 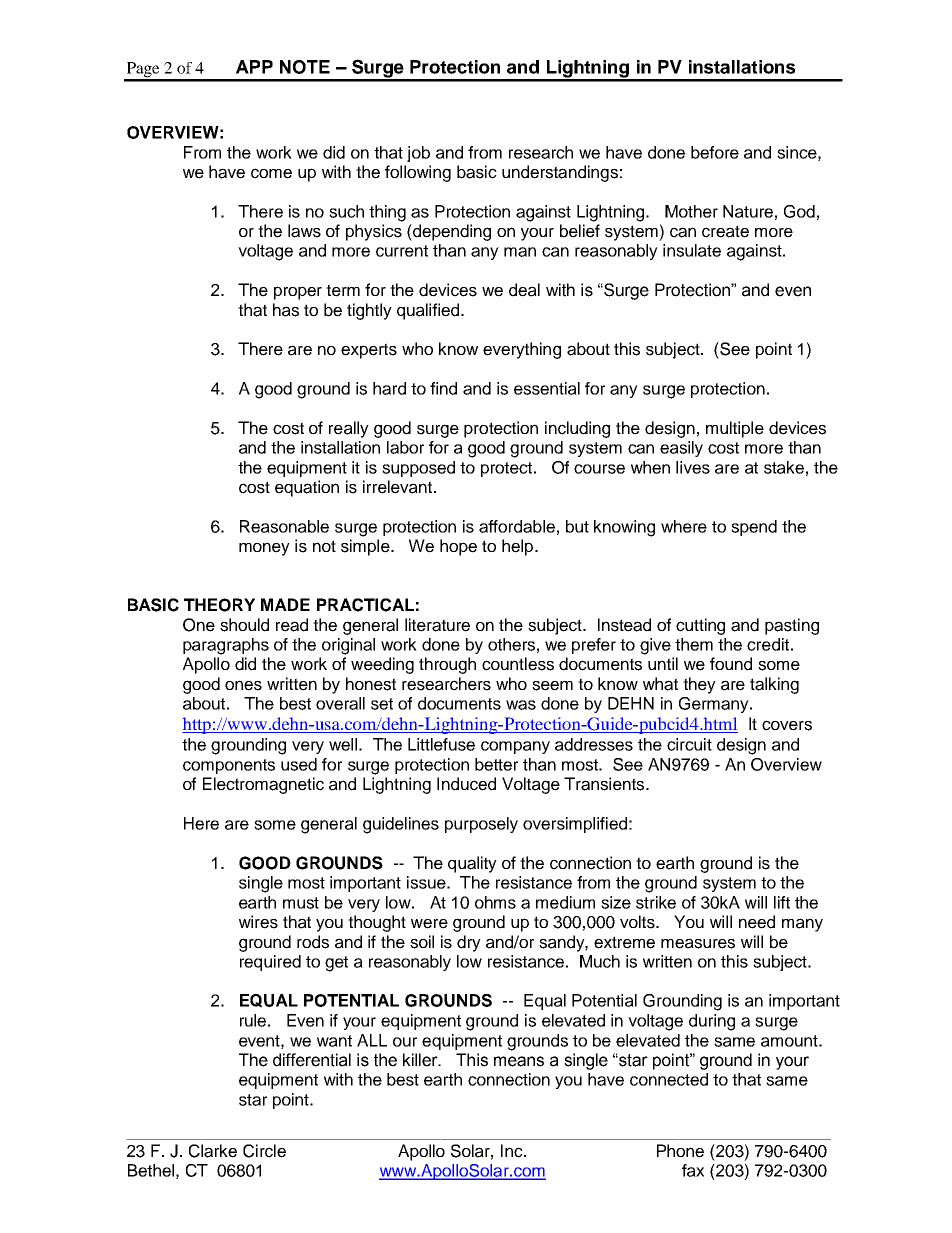 What do you see at coordinates (715, 152) in the screenshot?
I see `before` at bounding box center [715, 152].
